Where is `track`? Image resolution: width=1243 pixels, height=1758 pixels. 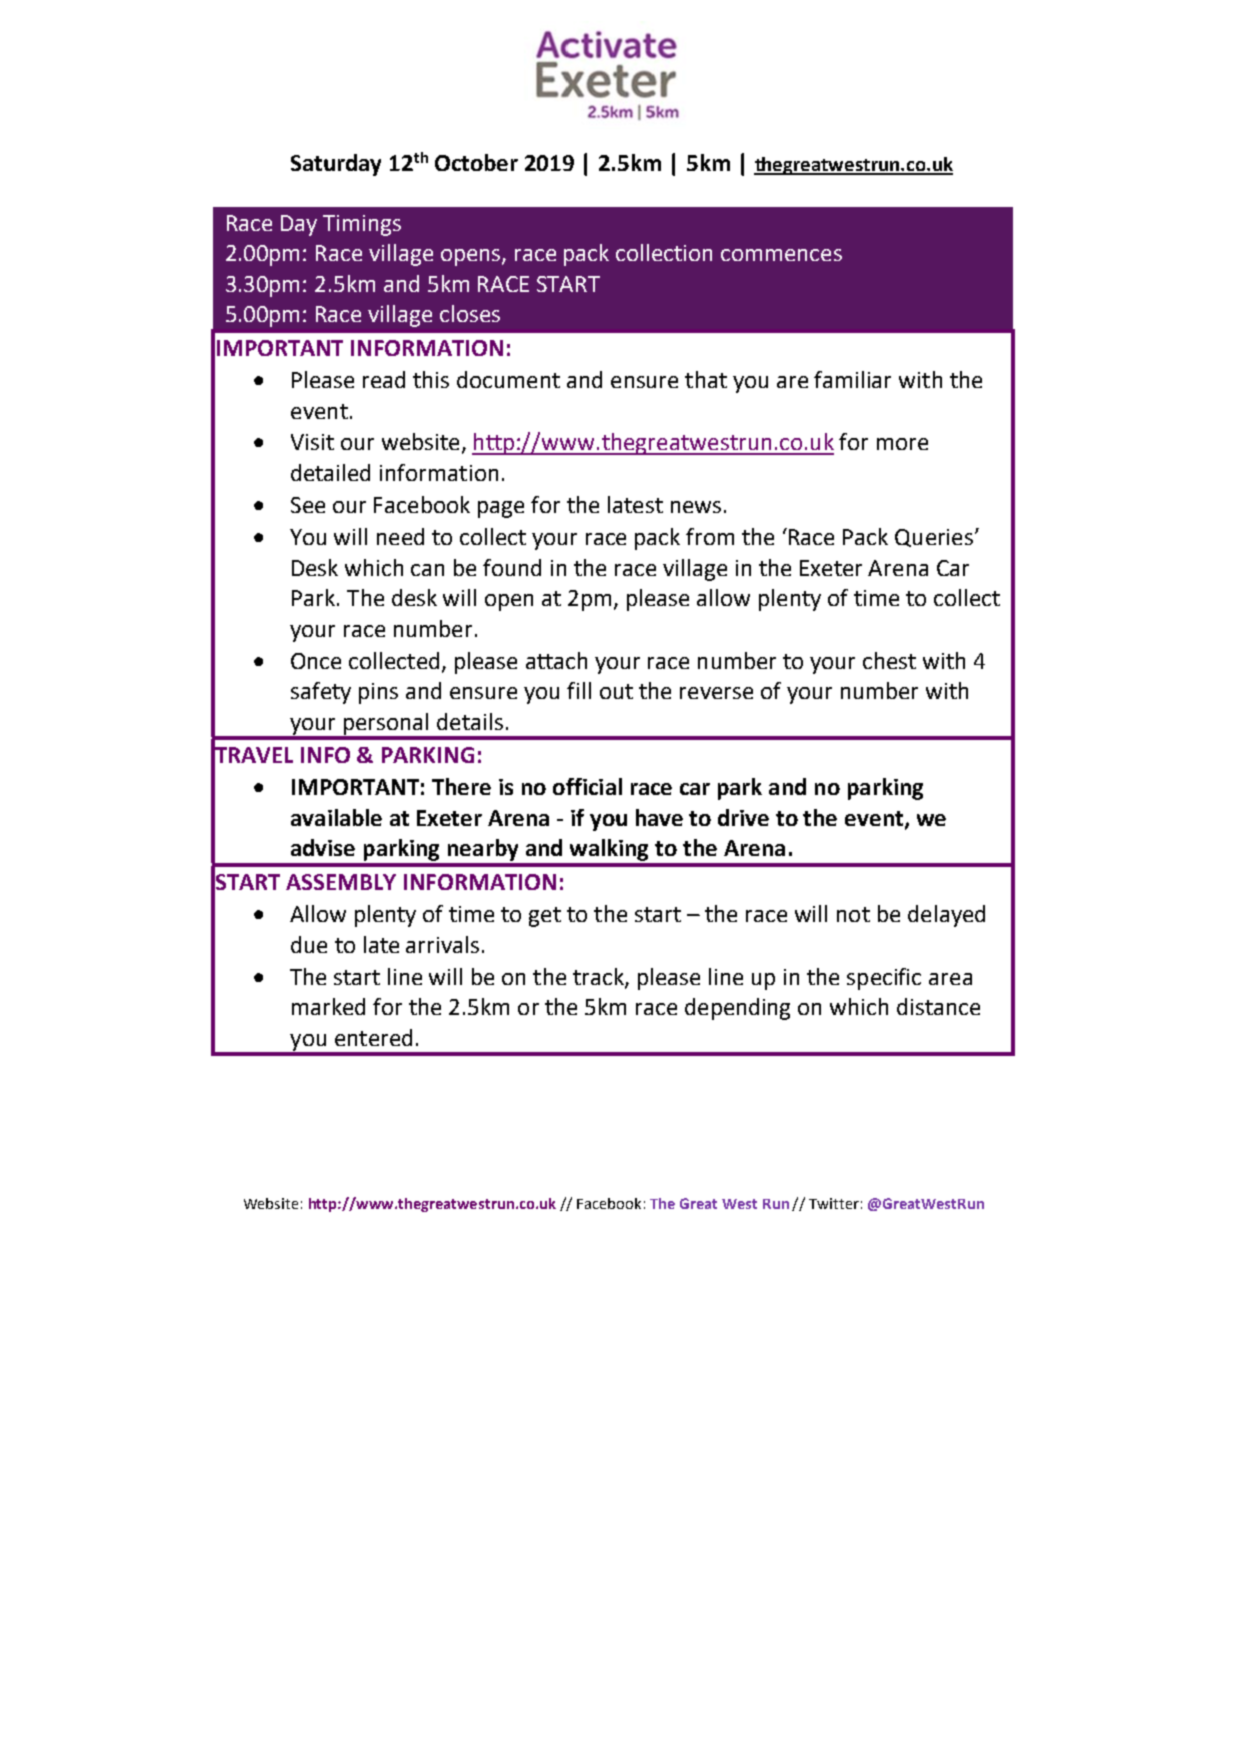
track is located at coordinates (599, 977).
